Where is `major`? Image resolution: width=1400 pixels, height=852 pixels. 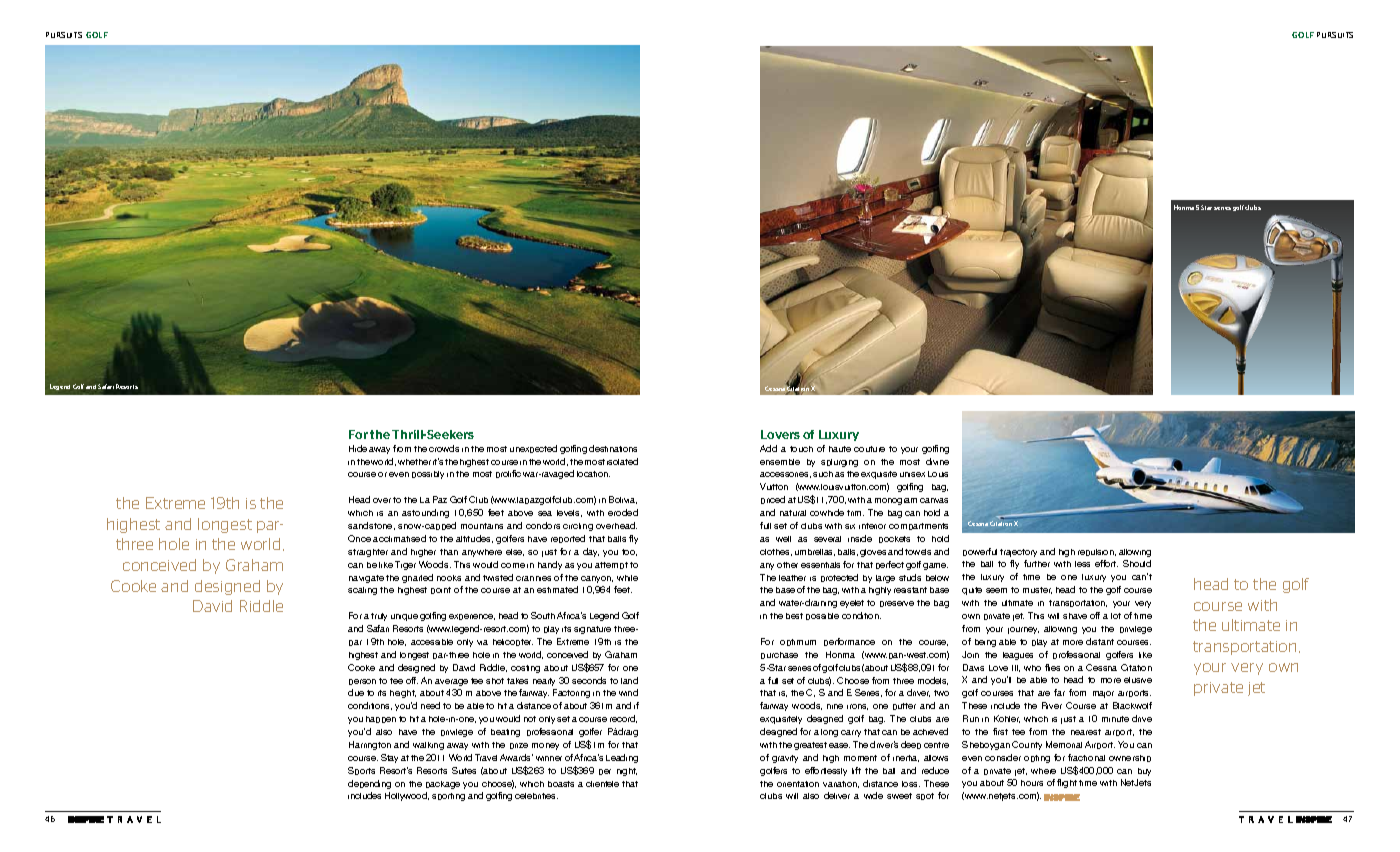
major is located at coordinates (1103, 694).
